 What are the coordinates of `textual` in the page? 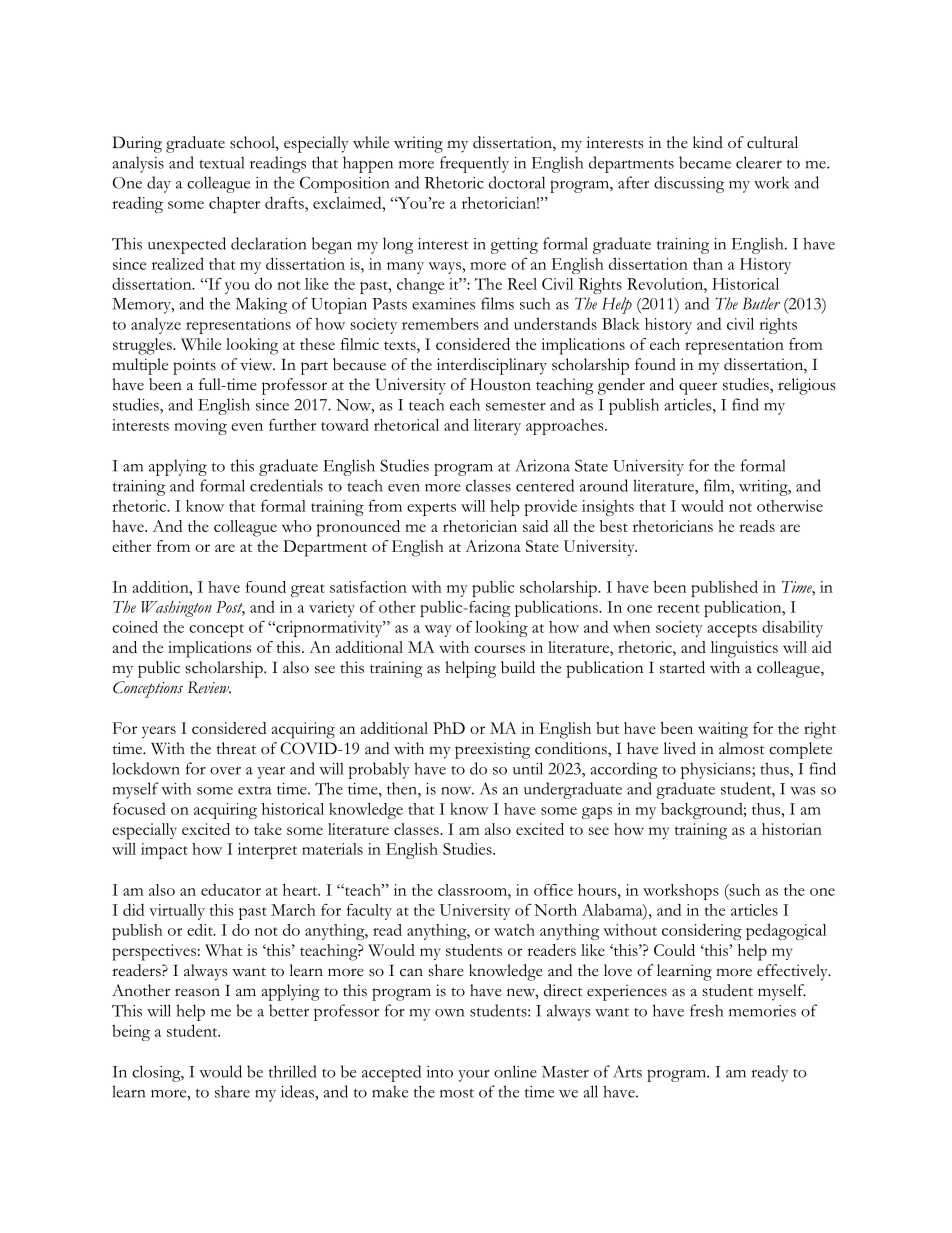 It's located at (222, 162).
